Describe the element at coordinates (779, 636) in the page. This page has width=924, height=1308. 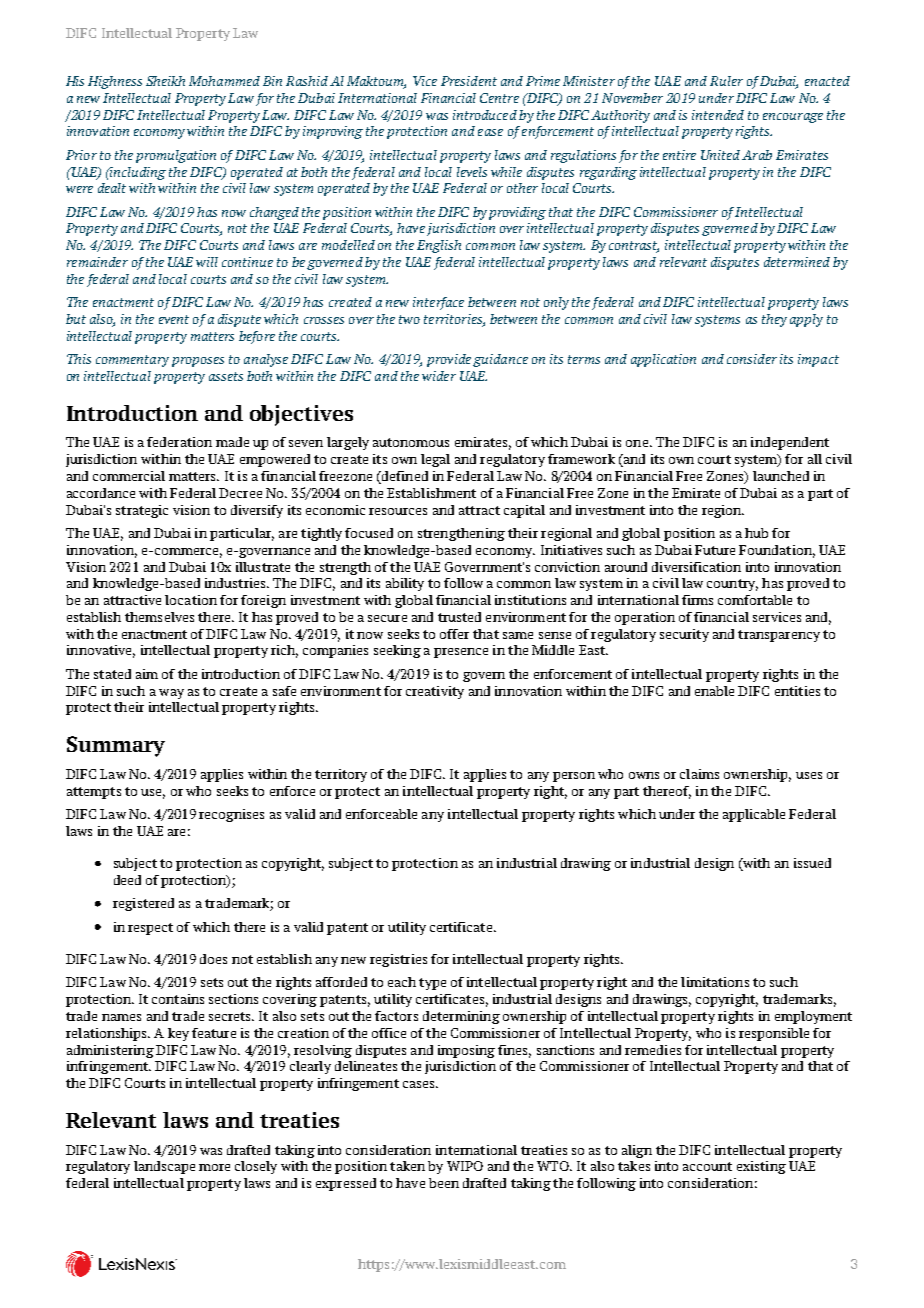
I see `transparency` at that location.
